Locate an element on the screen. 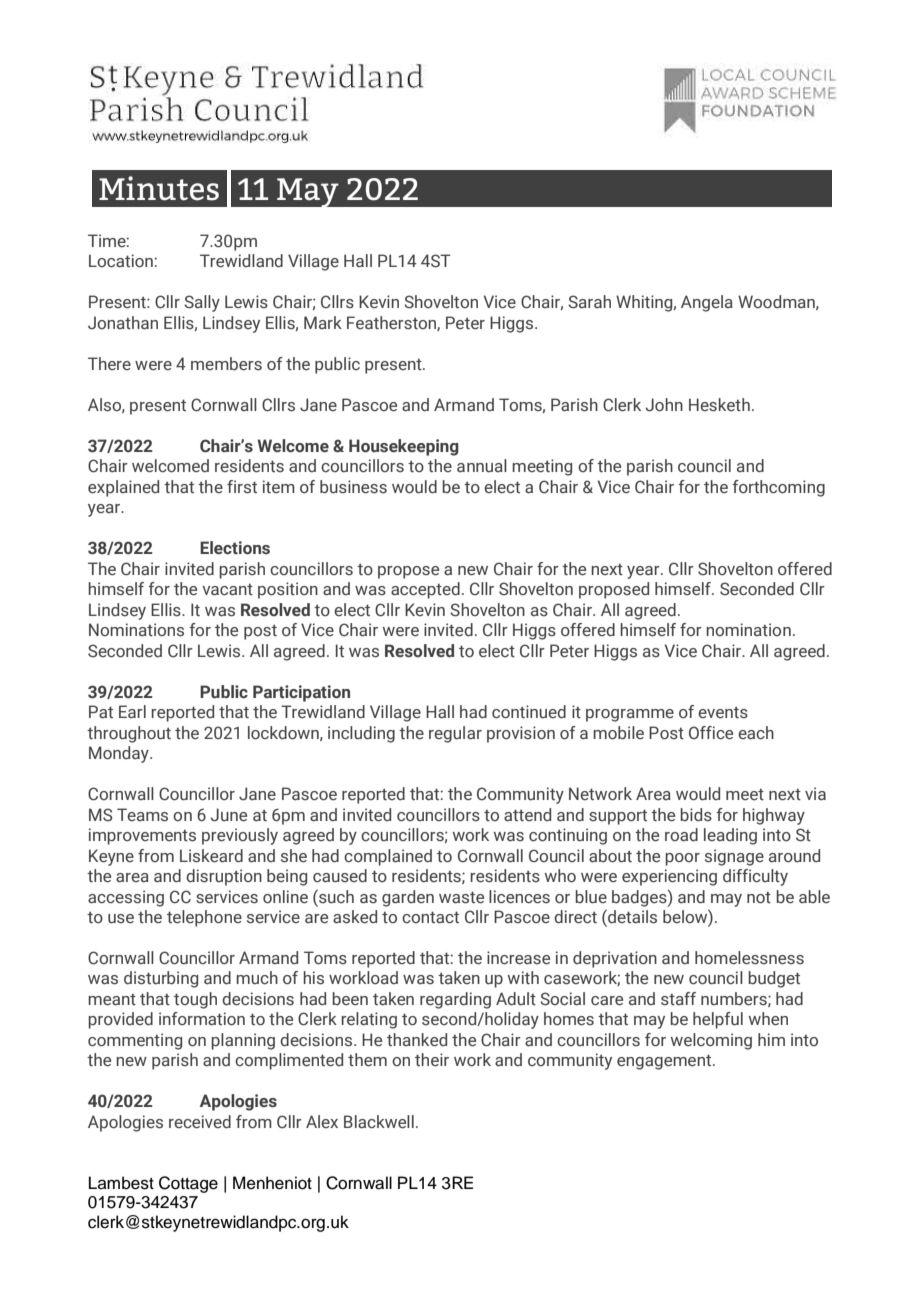 This screenshot has height=1308, width=924. received is located at coordinates (200, 1122).
